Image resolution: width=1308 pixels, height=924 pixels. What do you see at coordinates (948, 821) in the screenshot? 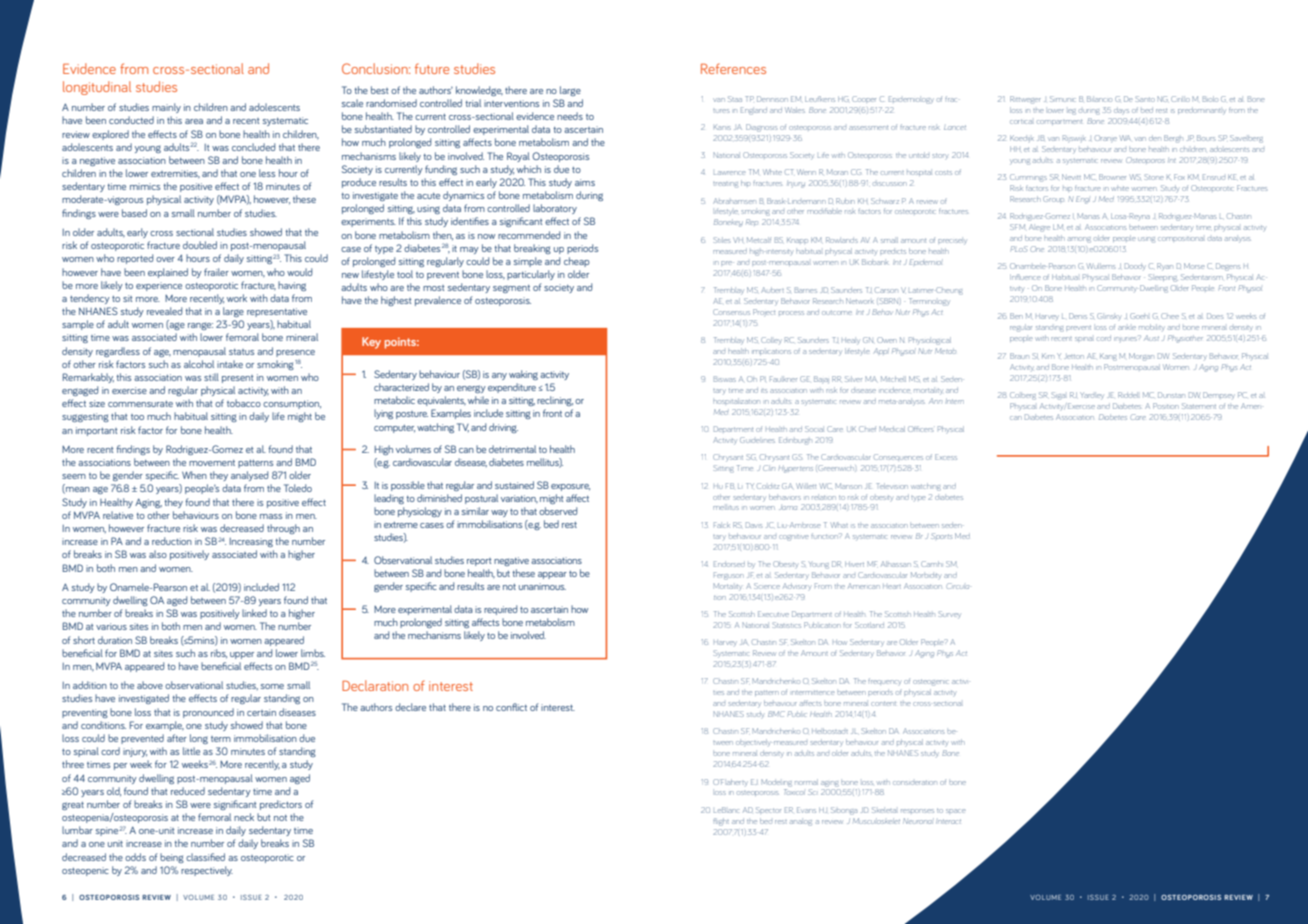
I see `Interact` at bounding box center [948, 821].
